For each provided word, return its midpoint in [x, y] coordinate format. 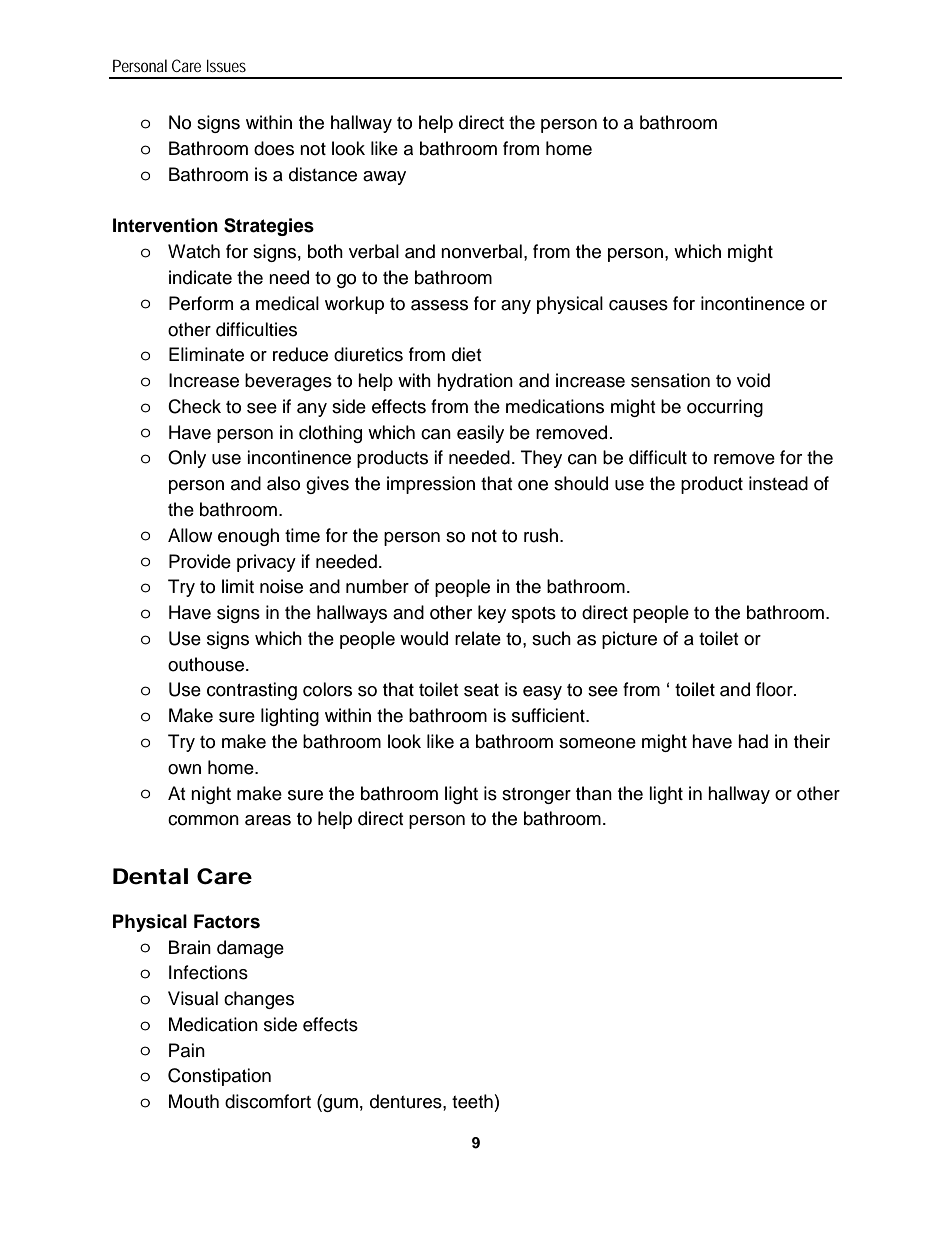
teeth [472, 1101]
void [753, 380]
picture [629, 640]
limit [238, 586]
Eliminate [206, 354]
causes [638, 305]
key [492, 614]
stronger [536, 796]
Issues [226, 66]
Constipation [219, 1077]
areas [268, 820]
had [753, 741]
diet [466, 354]
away [384, 178]
